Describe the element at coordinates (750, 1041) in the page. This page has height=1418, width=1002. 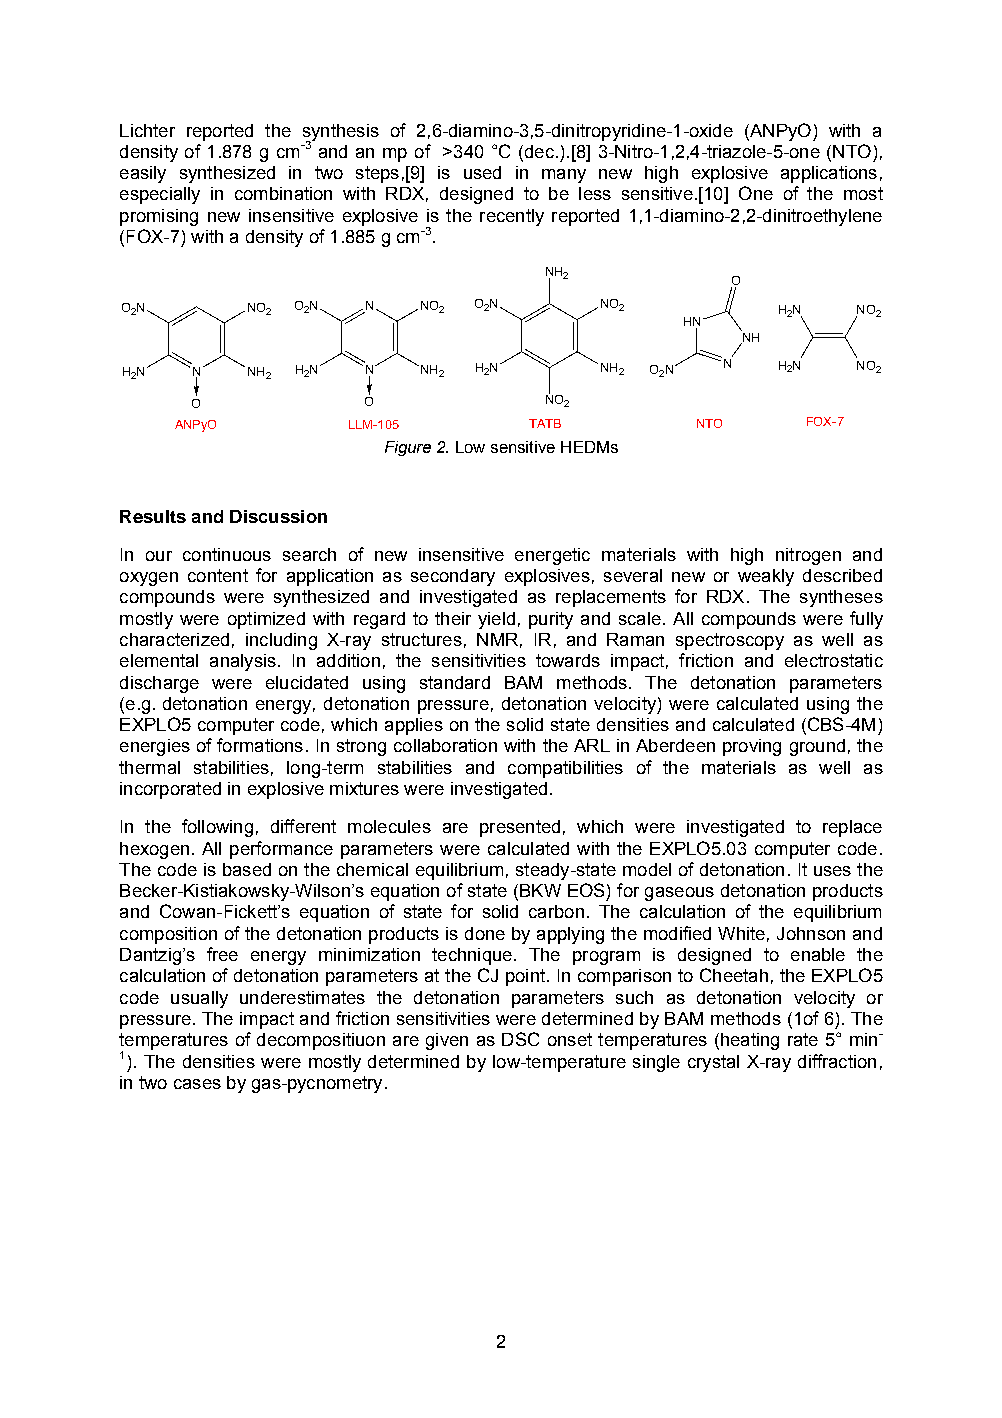
I see `heating` at that location.
